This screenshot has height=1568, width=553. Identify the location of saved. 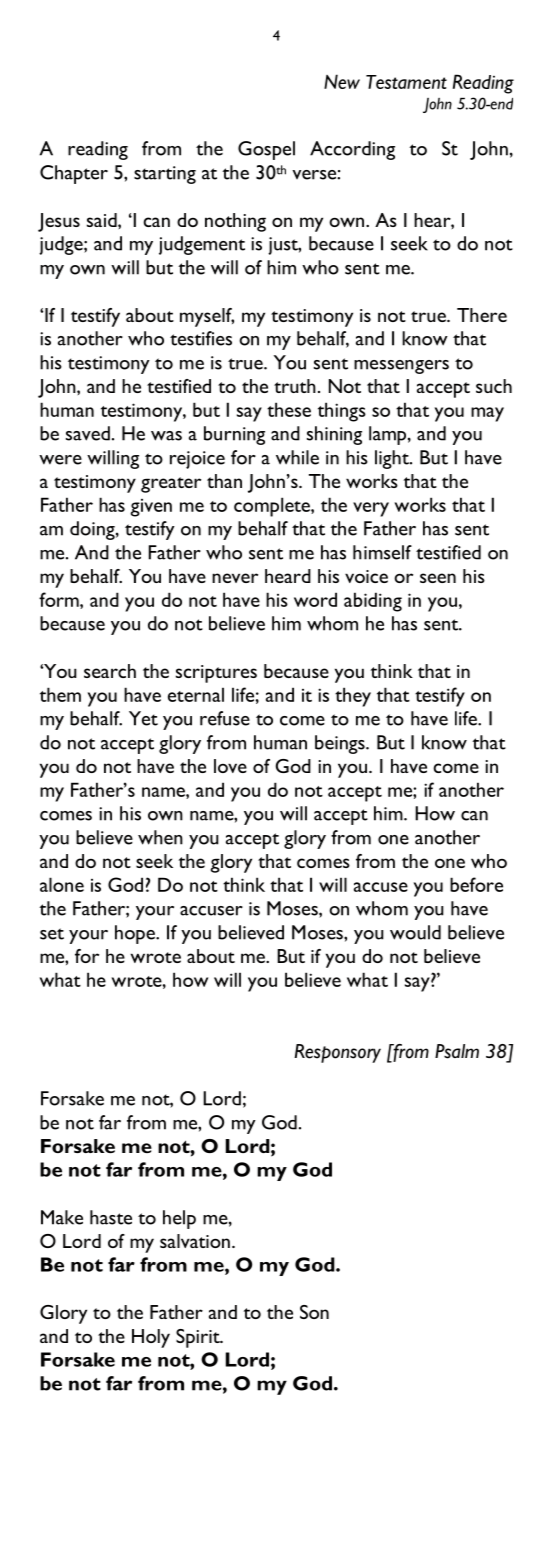
(88, 433).
